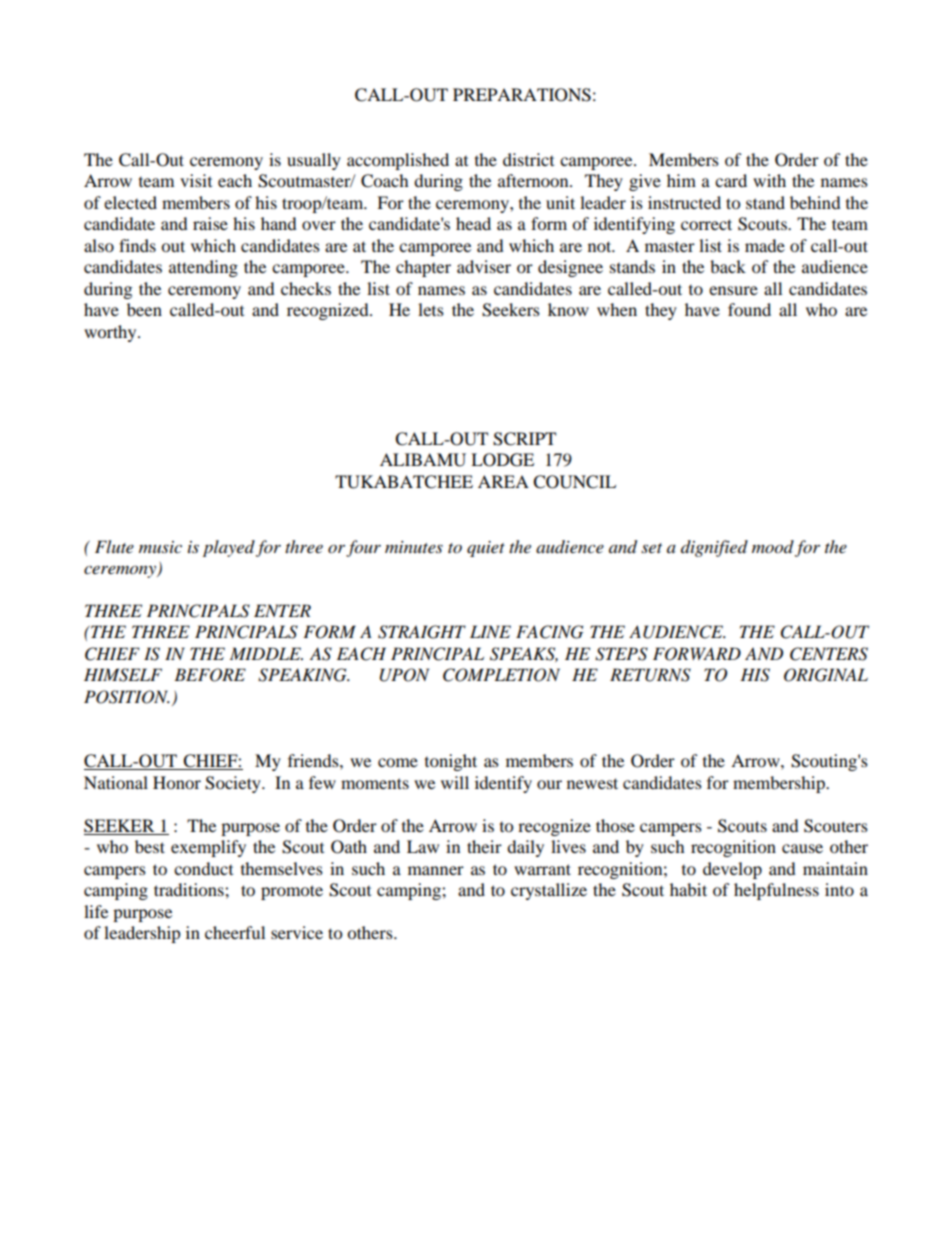  What do you see at coordinates (160, 547) in the image?
I see `music` at bounding box center [160, 547].
